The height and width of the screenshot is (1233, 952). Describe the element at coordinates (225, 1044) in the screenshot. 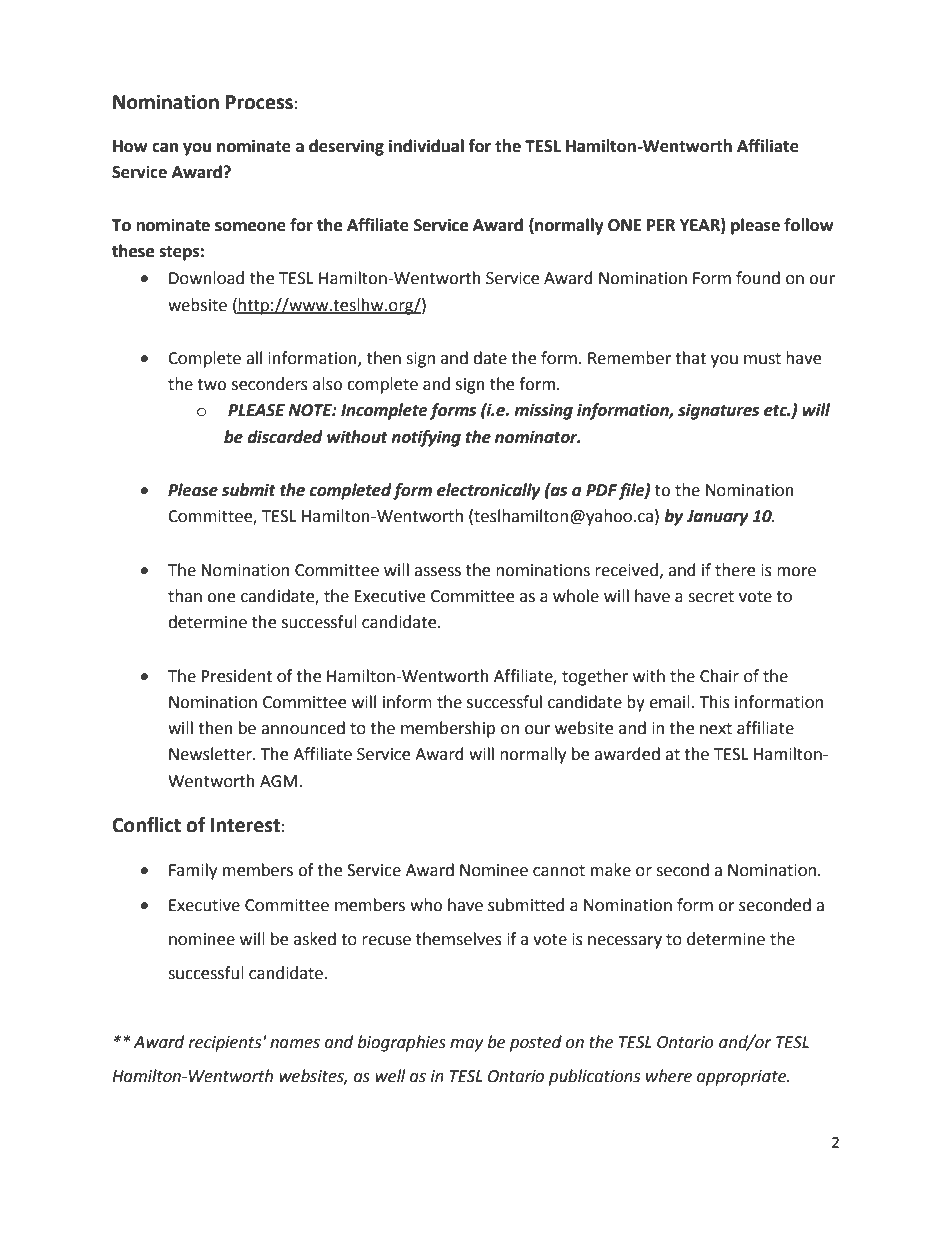

I see `recipients` at that location.
